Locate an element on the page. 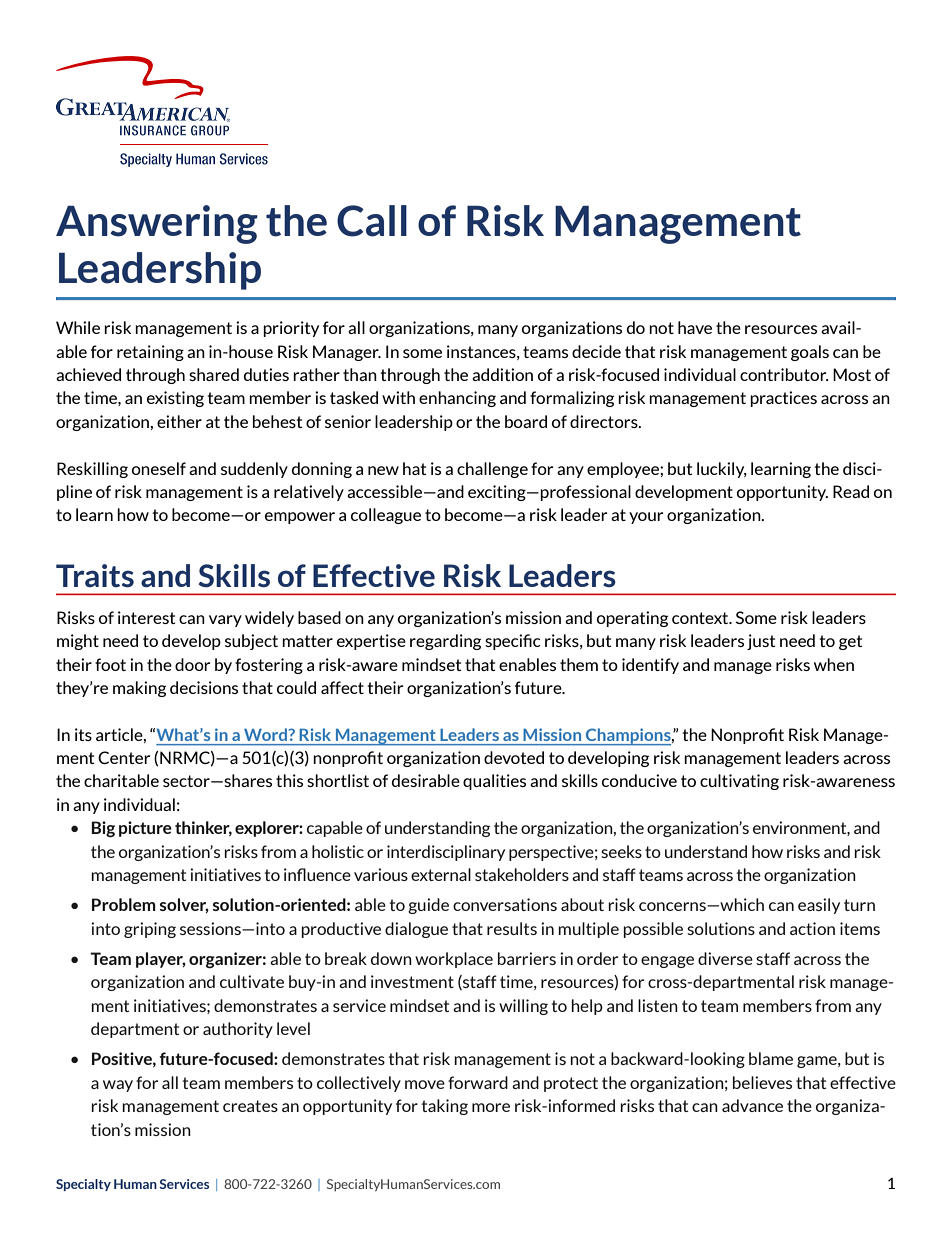 The image size is (952, 1233). solver is located at coordinates (184, 905).
